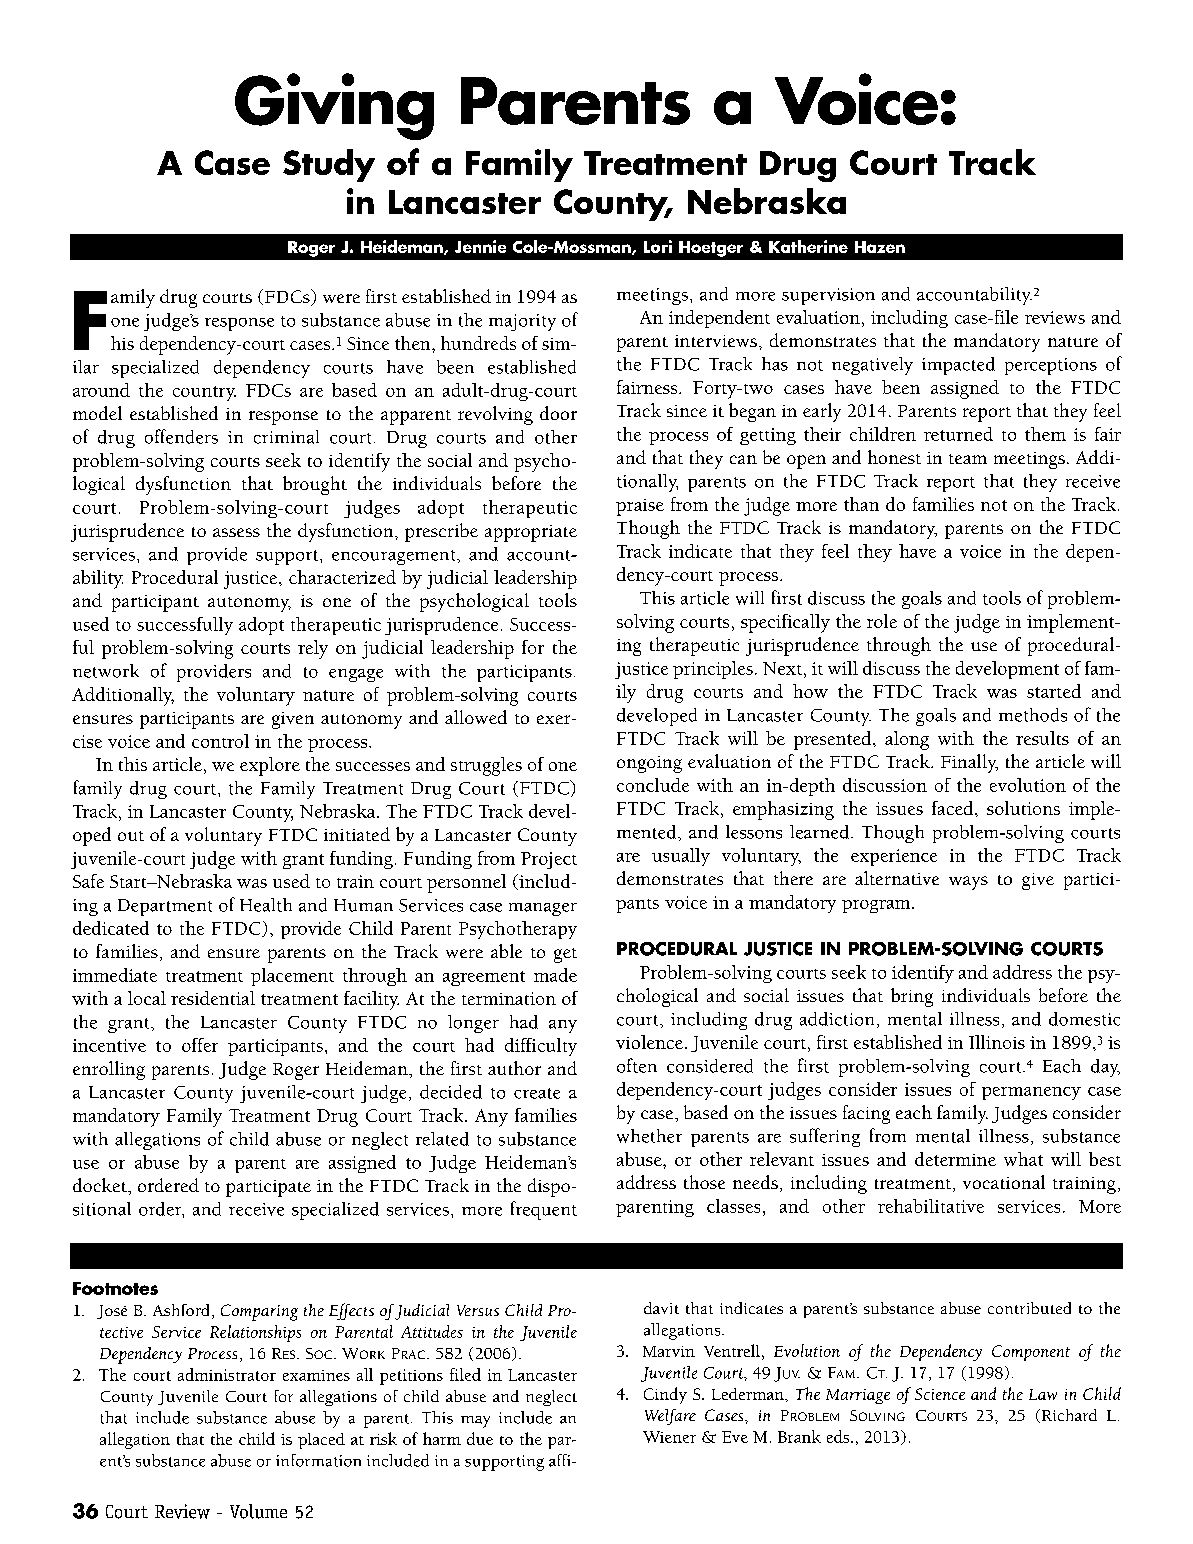 The width and height of the screenshot is (1193, 1544). What do you see at coordinates (653, 785) in the screenshot?
I see `conclude` at bounding box center [653, 785].
